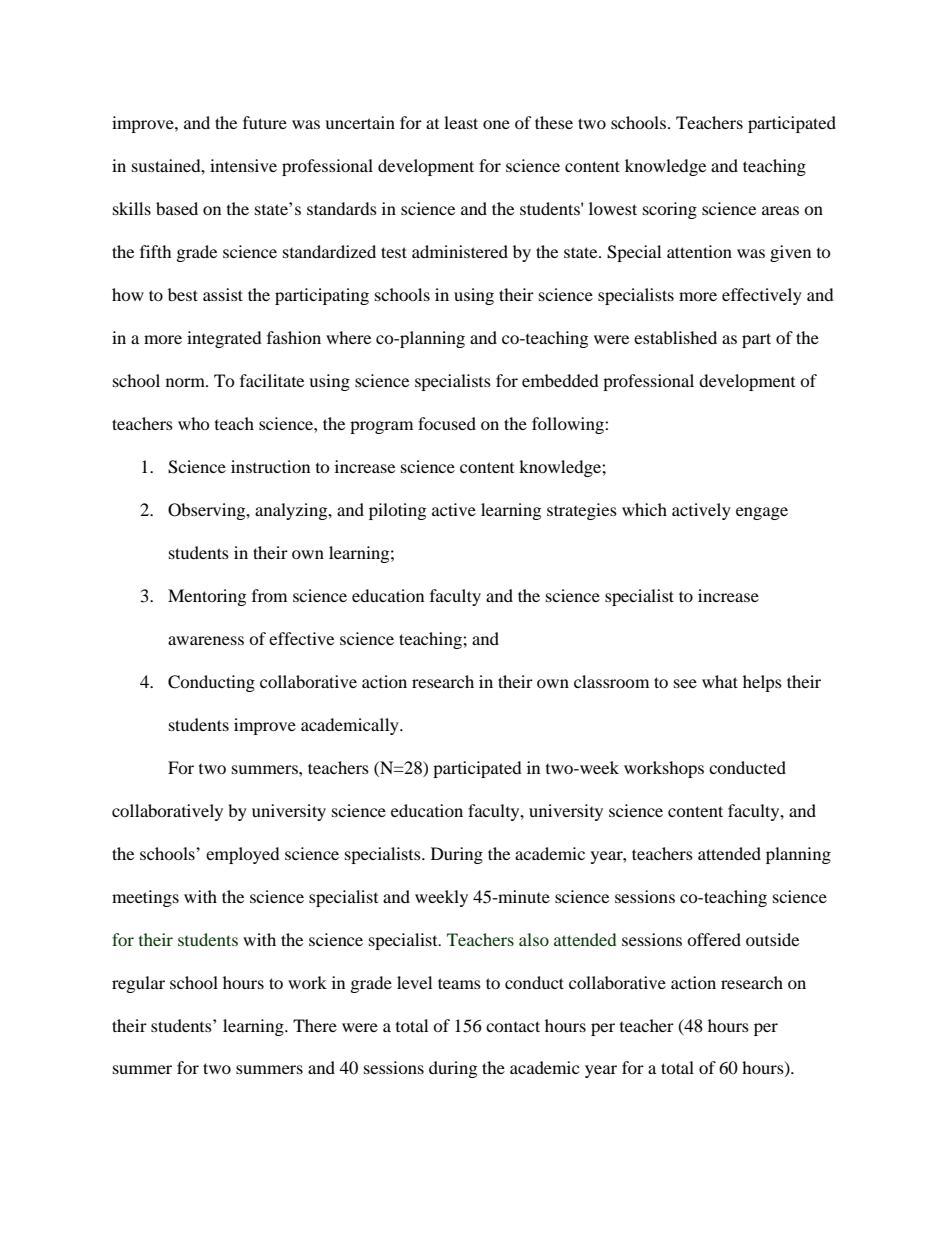 The height and width of the screenshot is (1233, 952). Describe the element at coordinates (670, 210) in the screenshot. I see `scoring` at that location.
